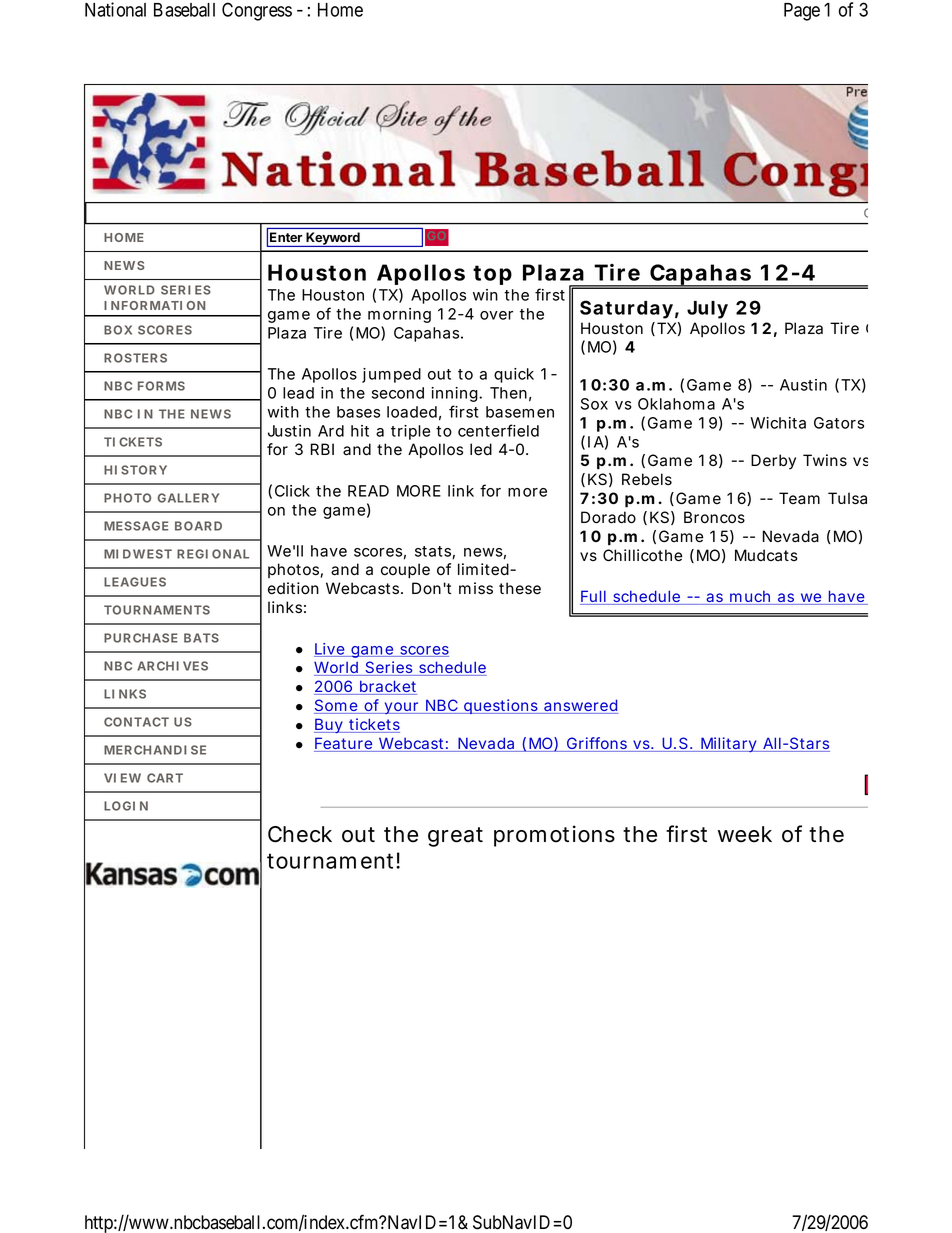 This screenshot has width=952, height=1233. What do you see at coordinates (496, 315) in the screenshot?
I see `over` at bounding box center [496, 315].
